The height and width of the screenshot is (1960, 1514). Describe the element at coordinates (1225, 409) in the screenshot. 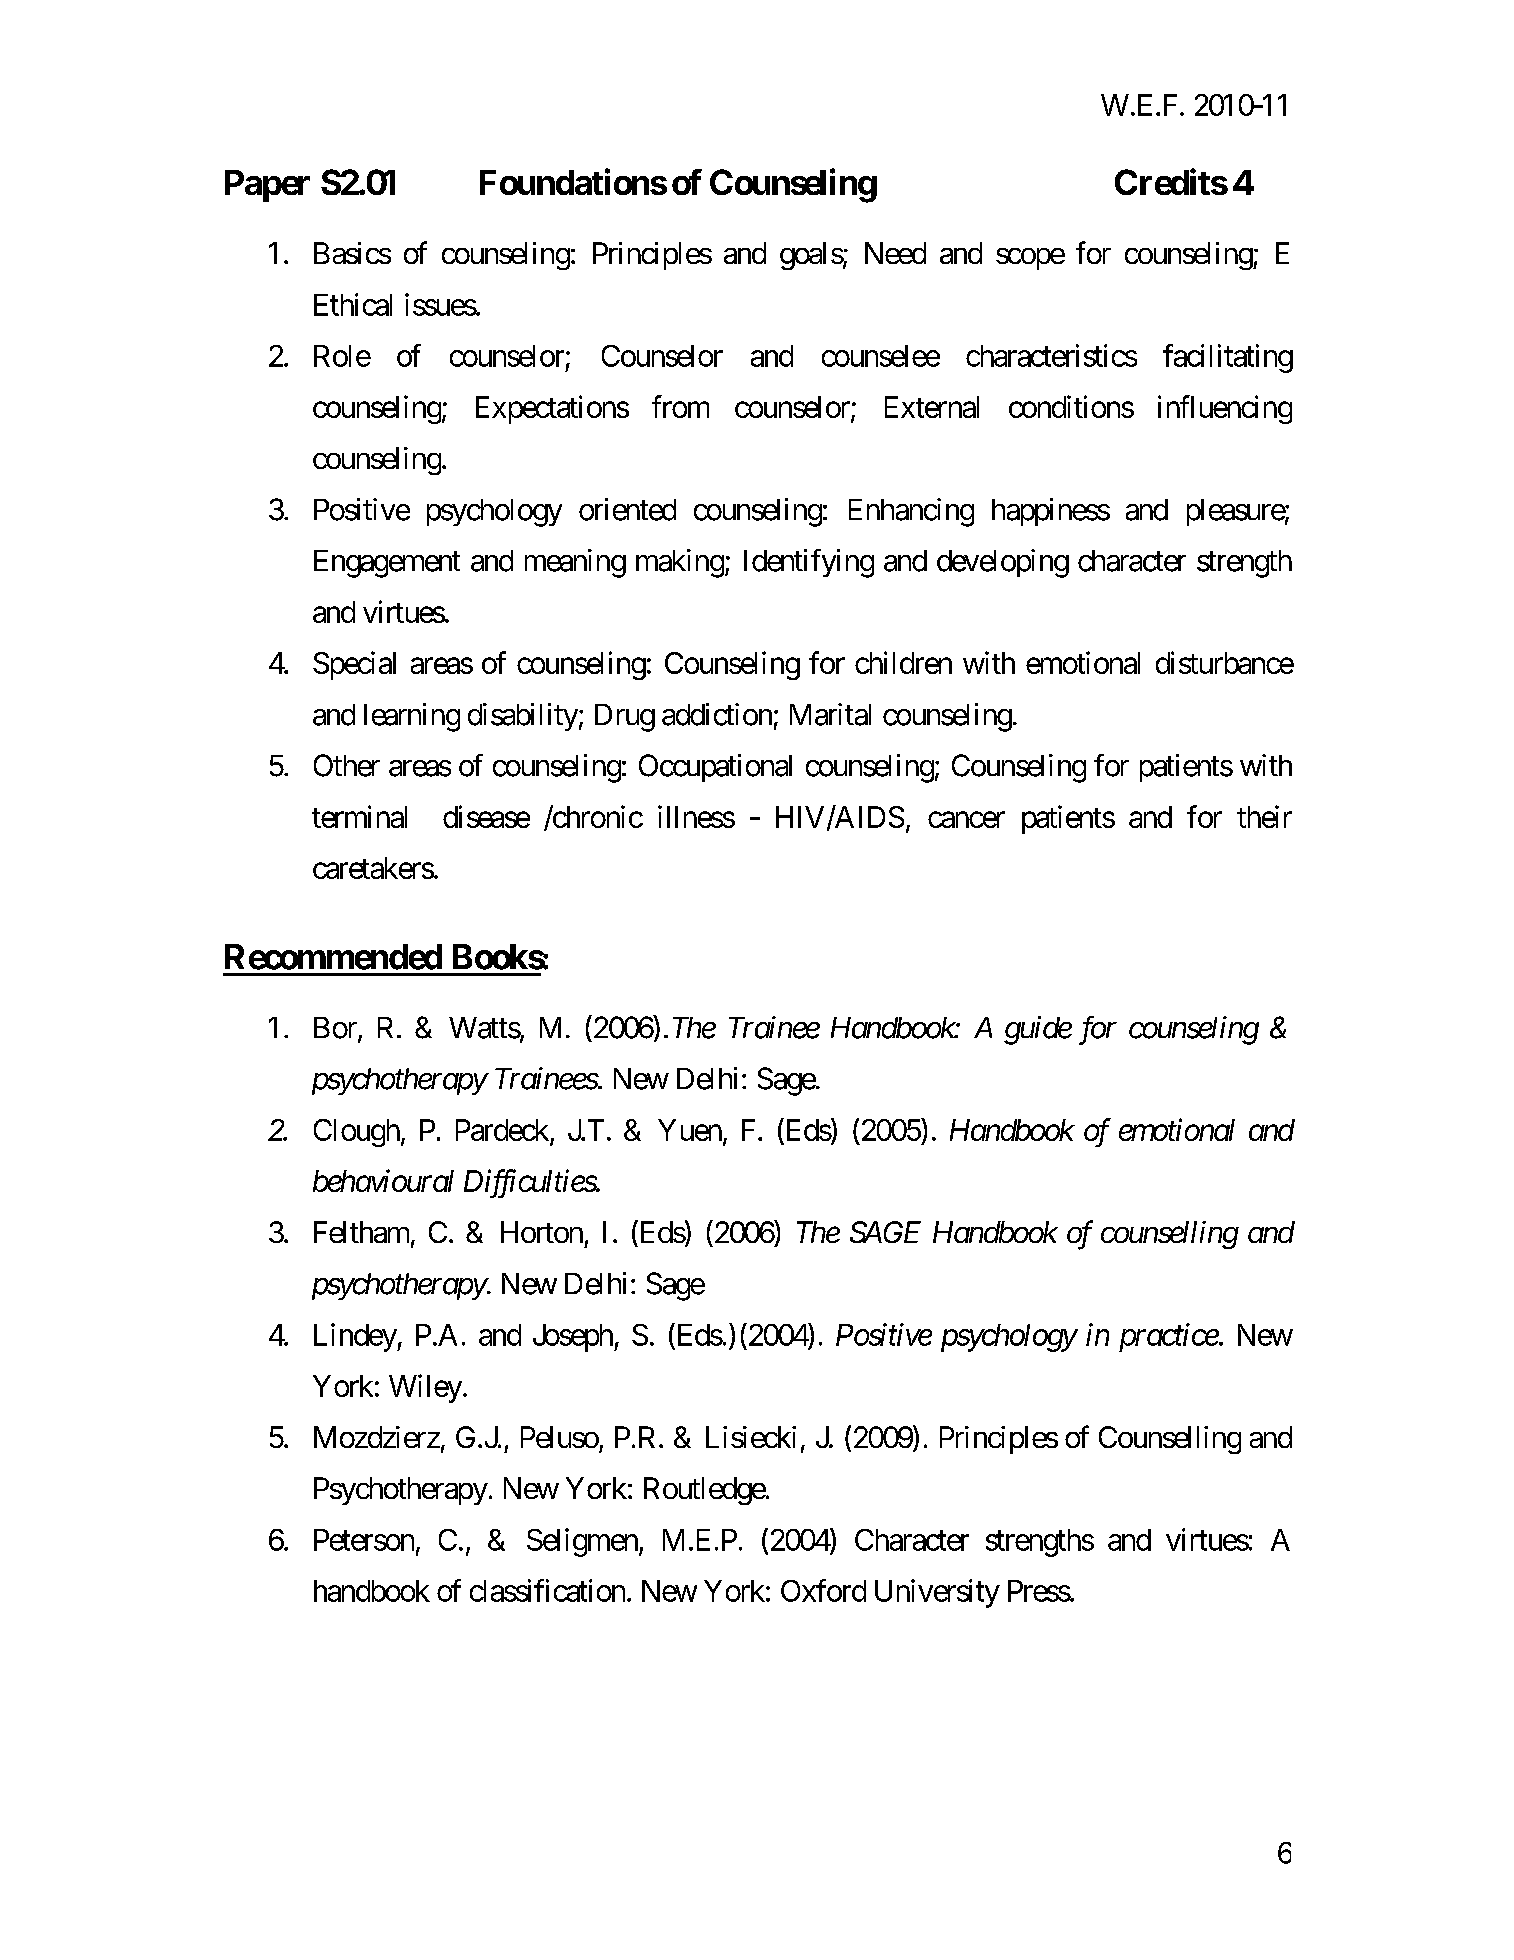

I see `influencing` at that location.
